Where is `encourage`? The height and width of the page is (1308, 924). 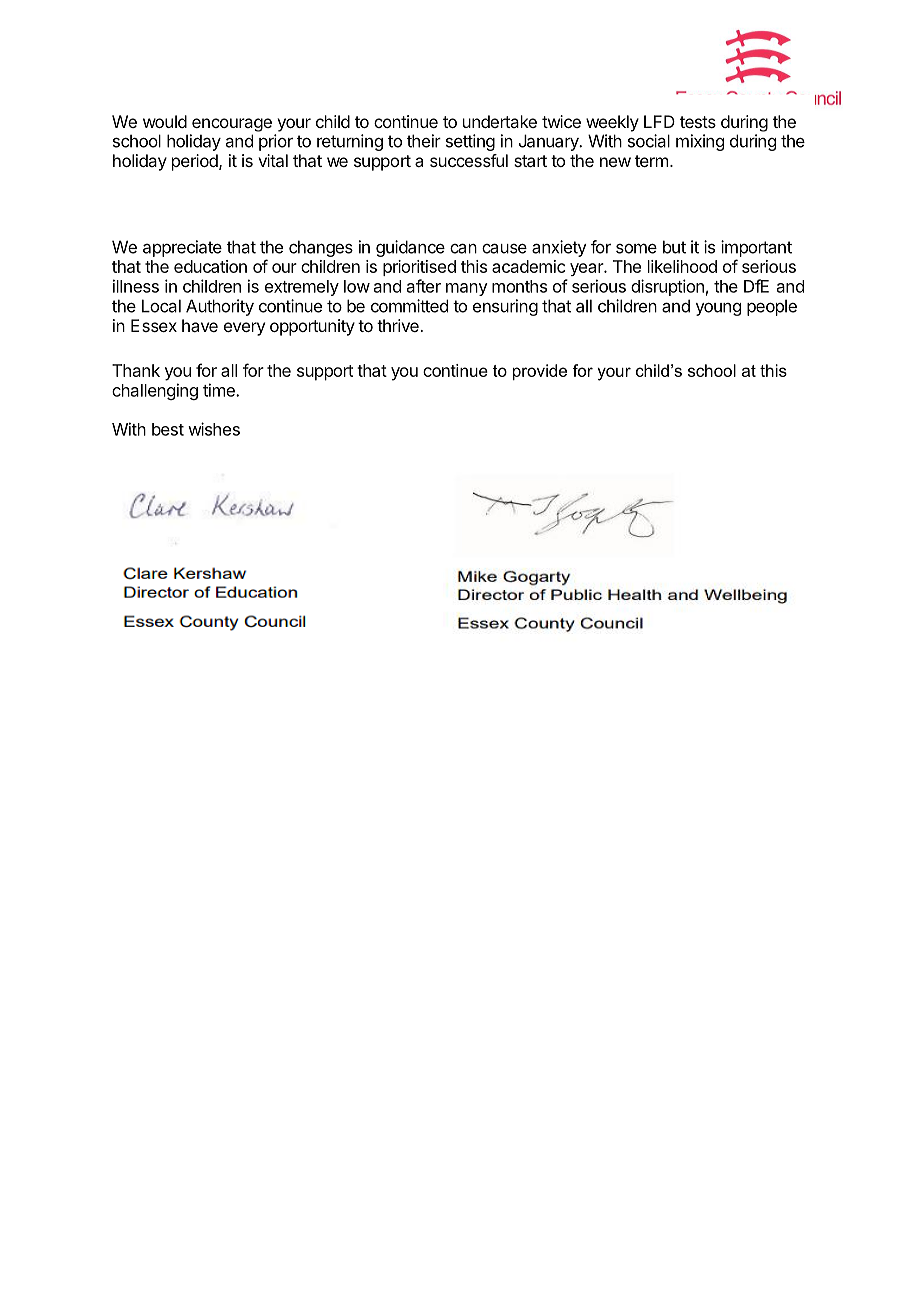
encourage is located at coordinates (232, 125).
